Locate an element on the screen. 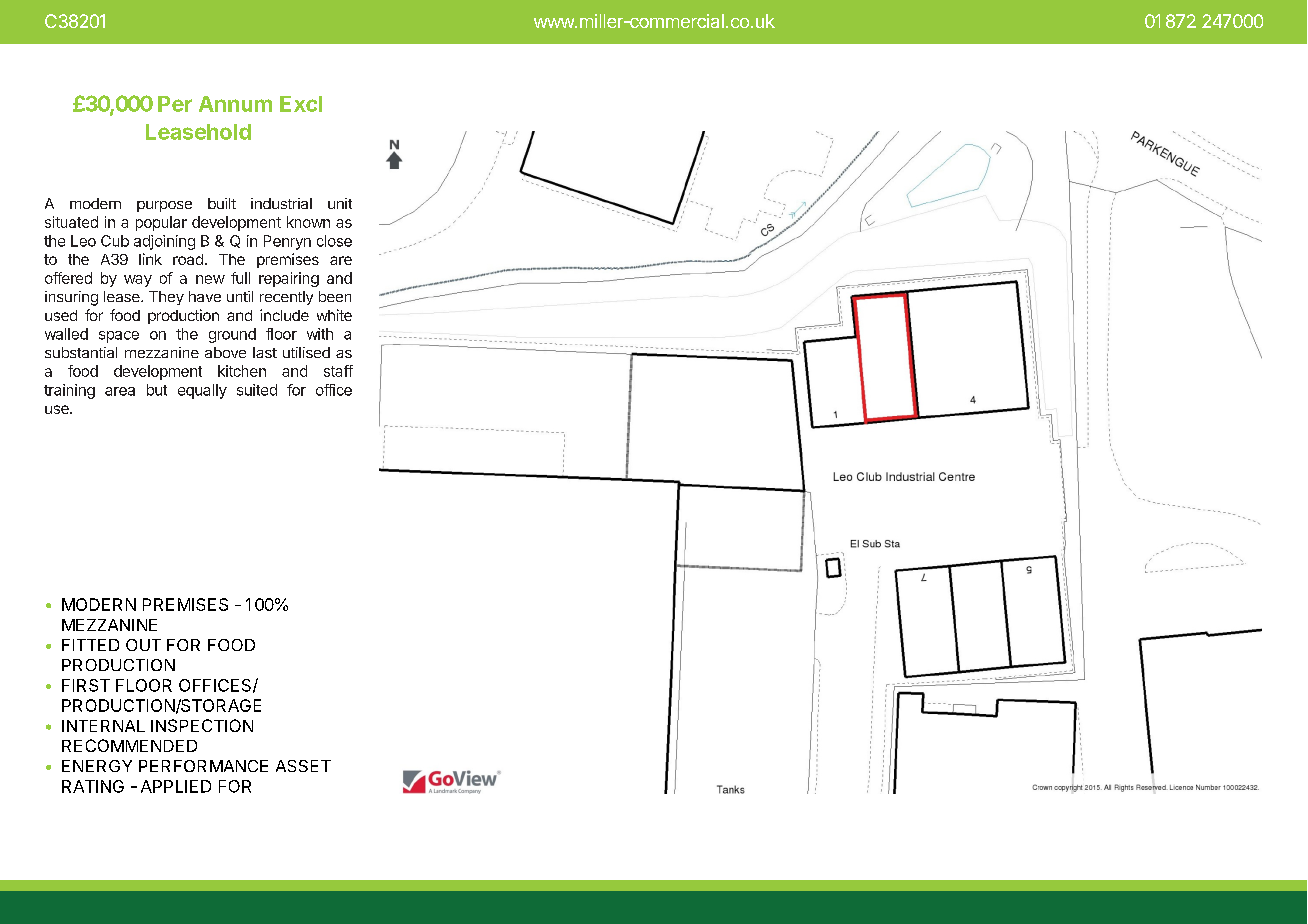 This screenshot has width=1308, height=924. Excl is located at coordinates (301, 104).
